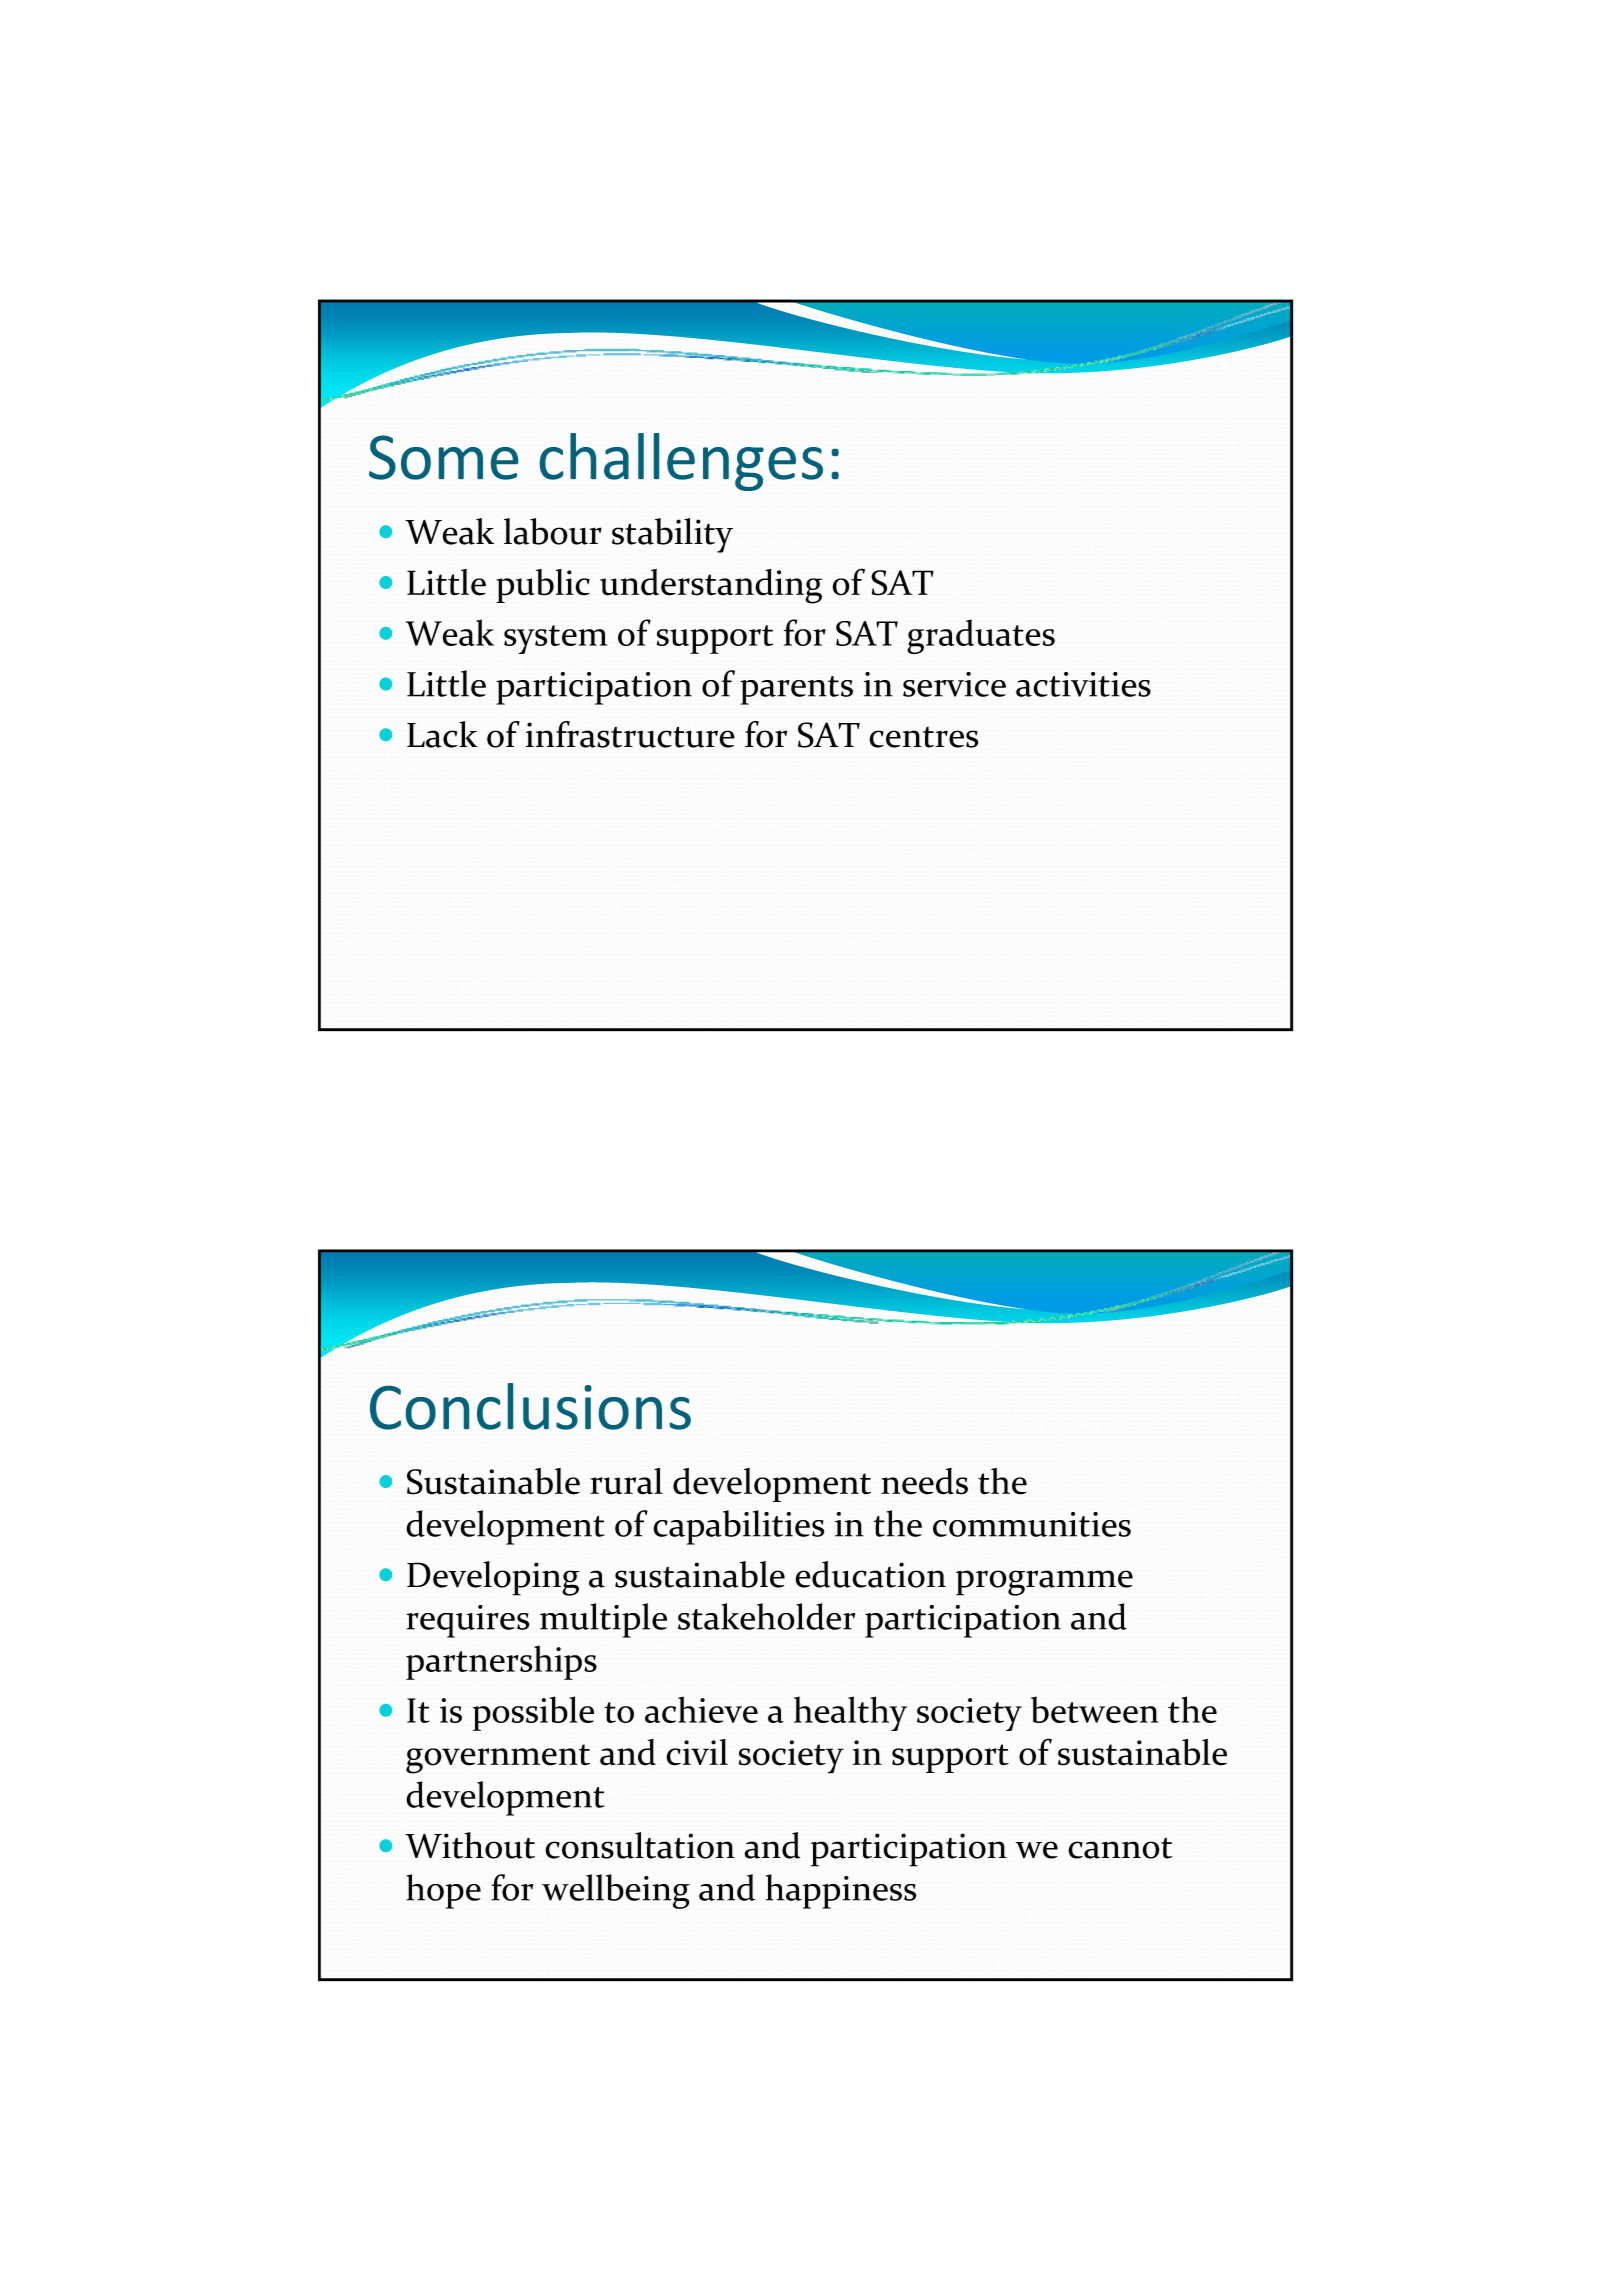 The width and height of the screenshot is (1612, 2281). What do you see at coordinates (841, 1891) in the screenshot?
I see `happiness` at bounding box center [841, 1891].
